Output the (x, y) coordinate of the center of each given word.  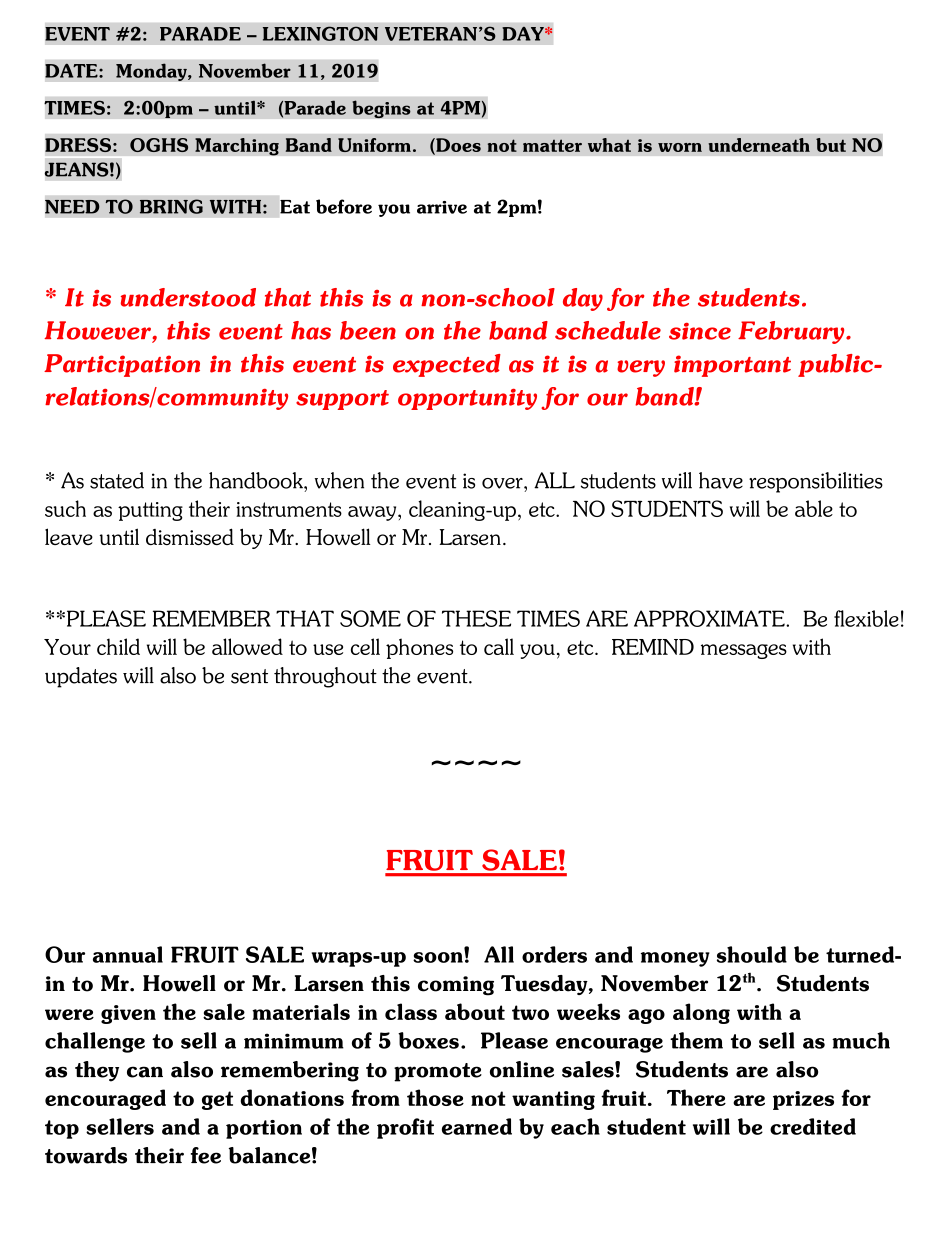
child (118, 646)
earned (477, 1126)
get (217, 1100)
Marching (237, 147)
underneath (759, 145)
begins (381, 109)
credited (813, 1126)
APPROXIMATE (710, 618)
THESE (476, 618)
